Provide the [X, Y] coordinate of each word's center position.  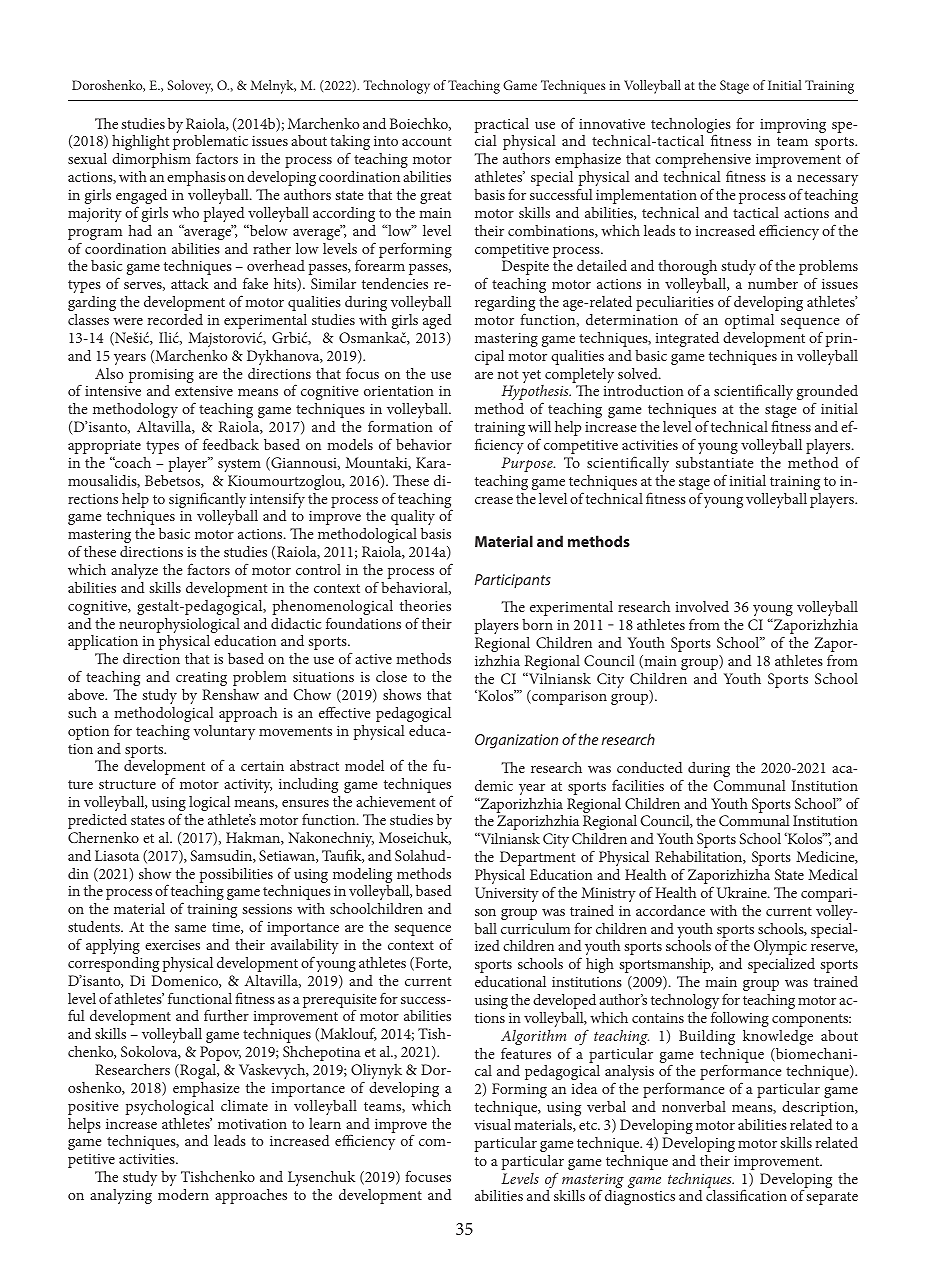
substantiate [714, 462]
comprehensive [703, 162]
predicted [97, 821]
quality [413, 517]
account [427, 141]
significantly [207, 501]
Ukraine [743, 892]
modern [183, 1194]
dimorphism [151, 160]
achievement [396, 801]
